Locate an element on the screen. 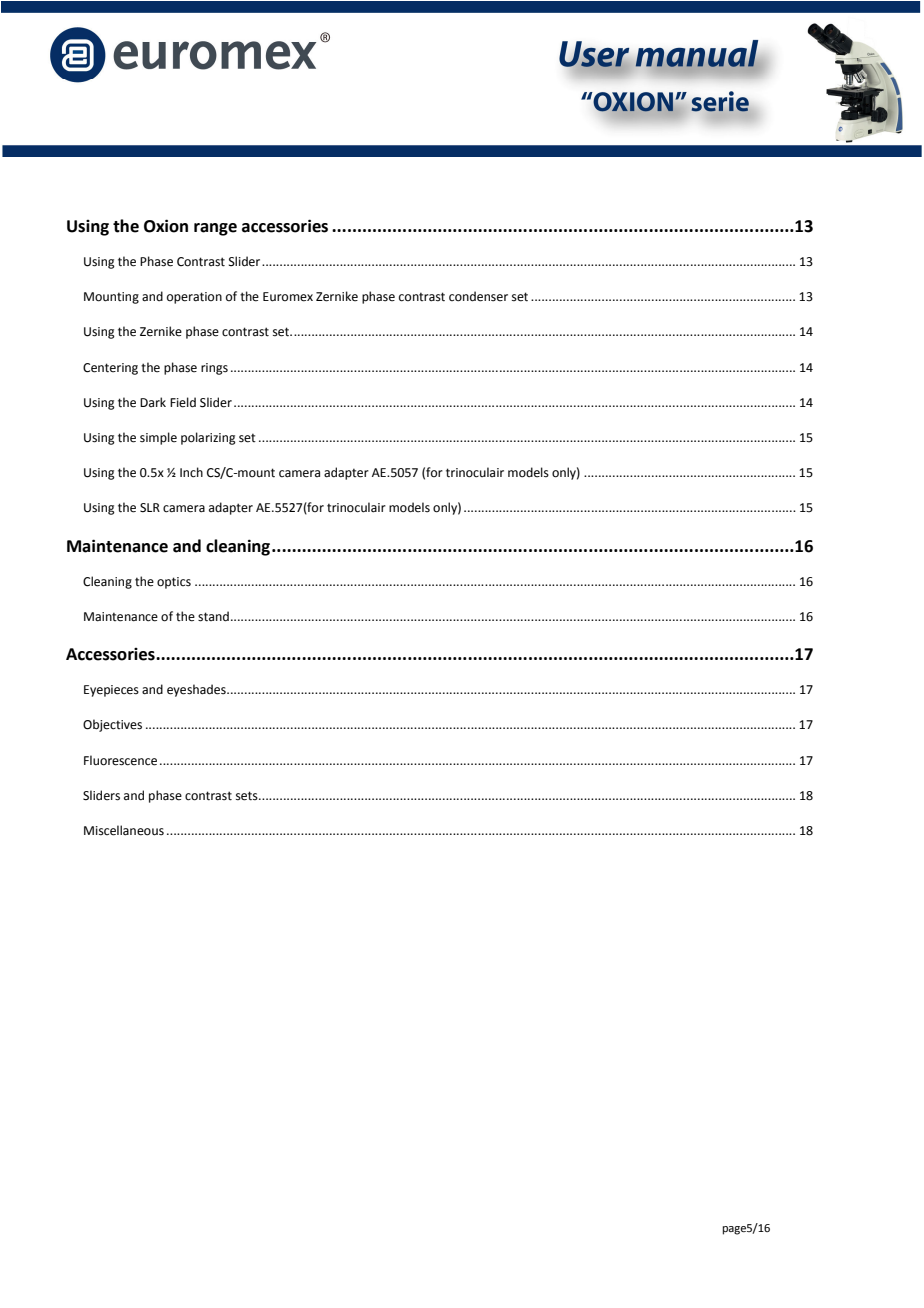  polarizing is located at coordinates (208, 438).
